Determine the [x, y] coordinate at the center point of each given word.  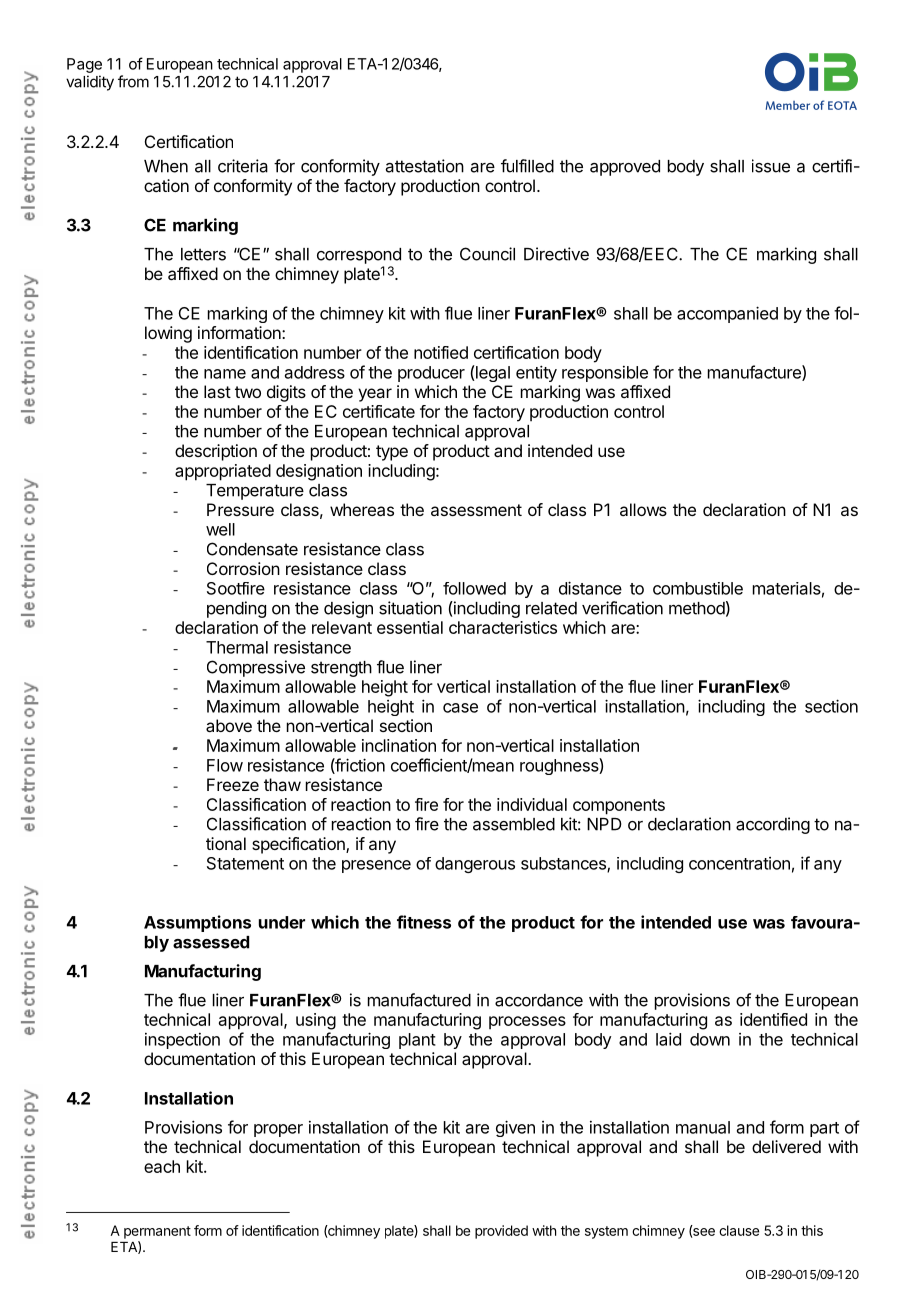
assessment [476, 510]
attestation [425, 166]
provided [501, 1232]
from [133, 81]
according [773, 825]
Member [788, 105]
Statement [245, 863]
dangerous [475, 865]
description [216, 452]
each [162, 1166]
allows [643, 509]
